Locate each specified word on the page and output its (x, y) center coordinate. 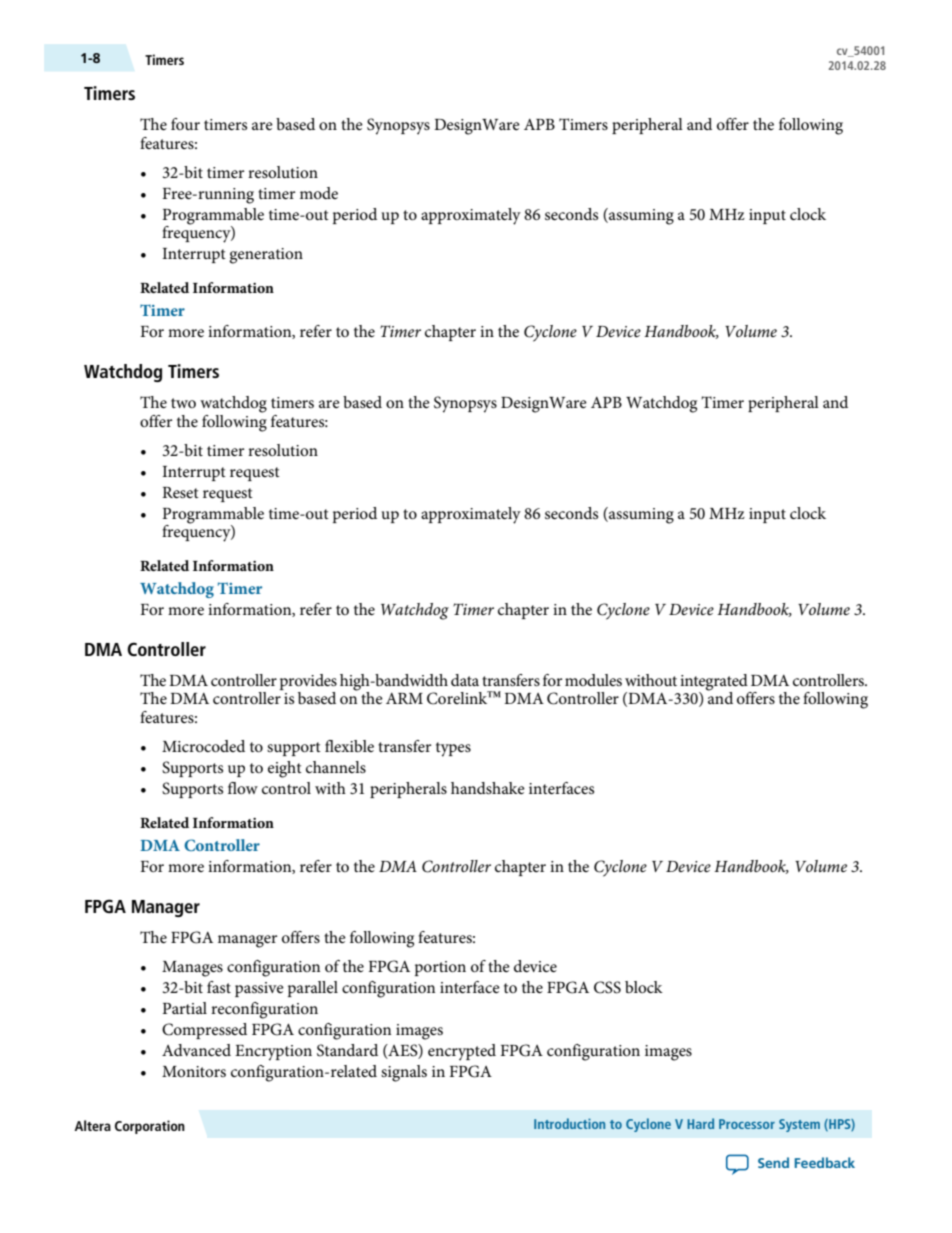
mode (319, 193)
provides (308, 682)
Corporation (150, 1127)
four (185, 124)
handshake (488, 788)
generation (266, 256)
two (183, 403)
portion (440, 968)
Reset (180, 492)
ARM (404, 698)
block (644, 987)
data (465, 680)
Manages (192, 969)
